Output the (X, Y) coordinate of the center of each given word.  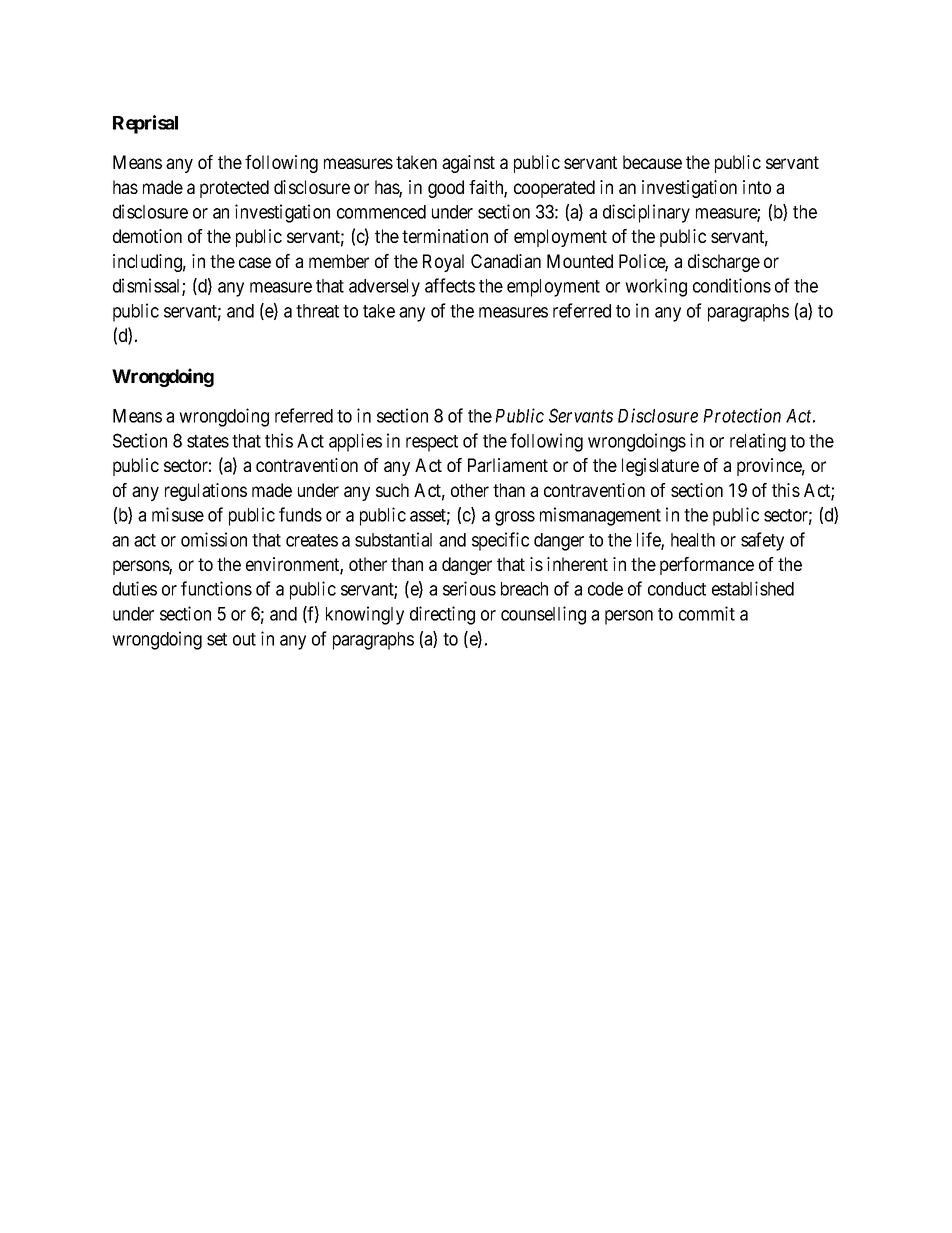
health (693, 540)
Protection (742, 415)
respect (432, 443)
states (208, 441)
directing (442, 615)
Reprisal (145, 124)
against (468, 164)
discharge (724, 263)
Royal (443, 263)
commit (707, 613)
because (652, 162)
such (392, 490)
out (244, 639)
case (255, 262)
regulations (206, 492)
